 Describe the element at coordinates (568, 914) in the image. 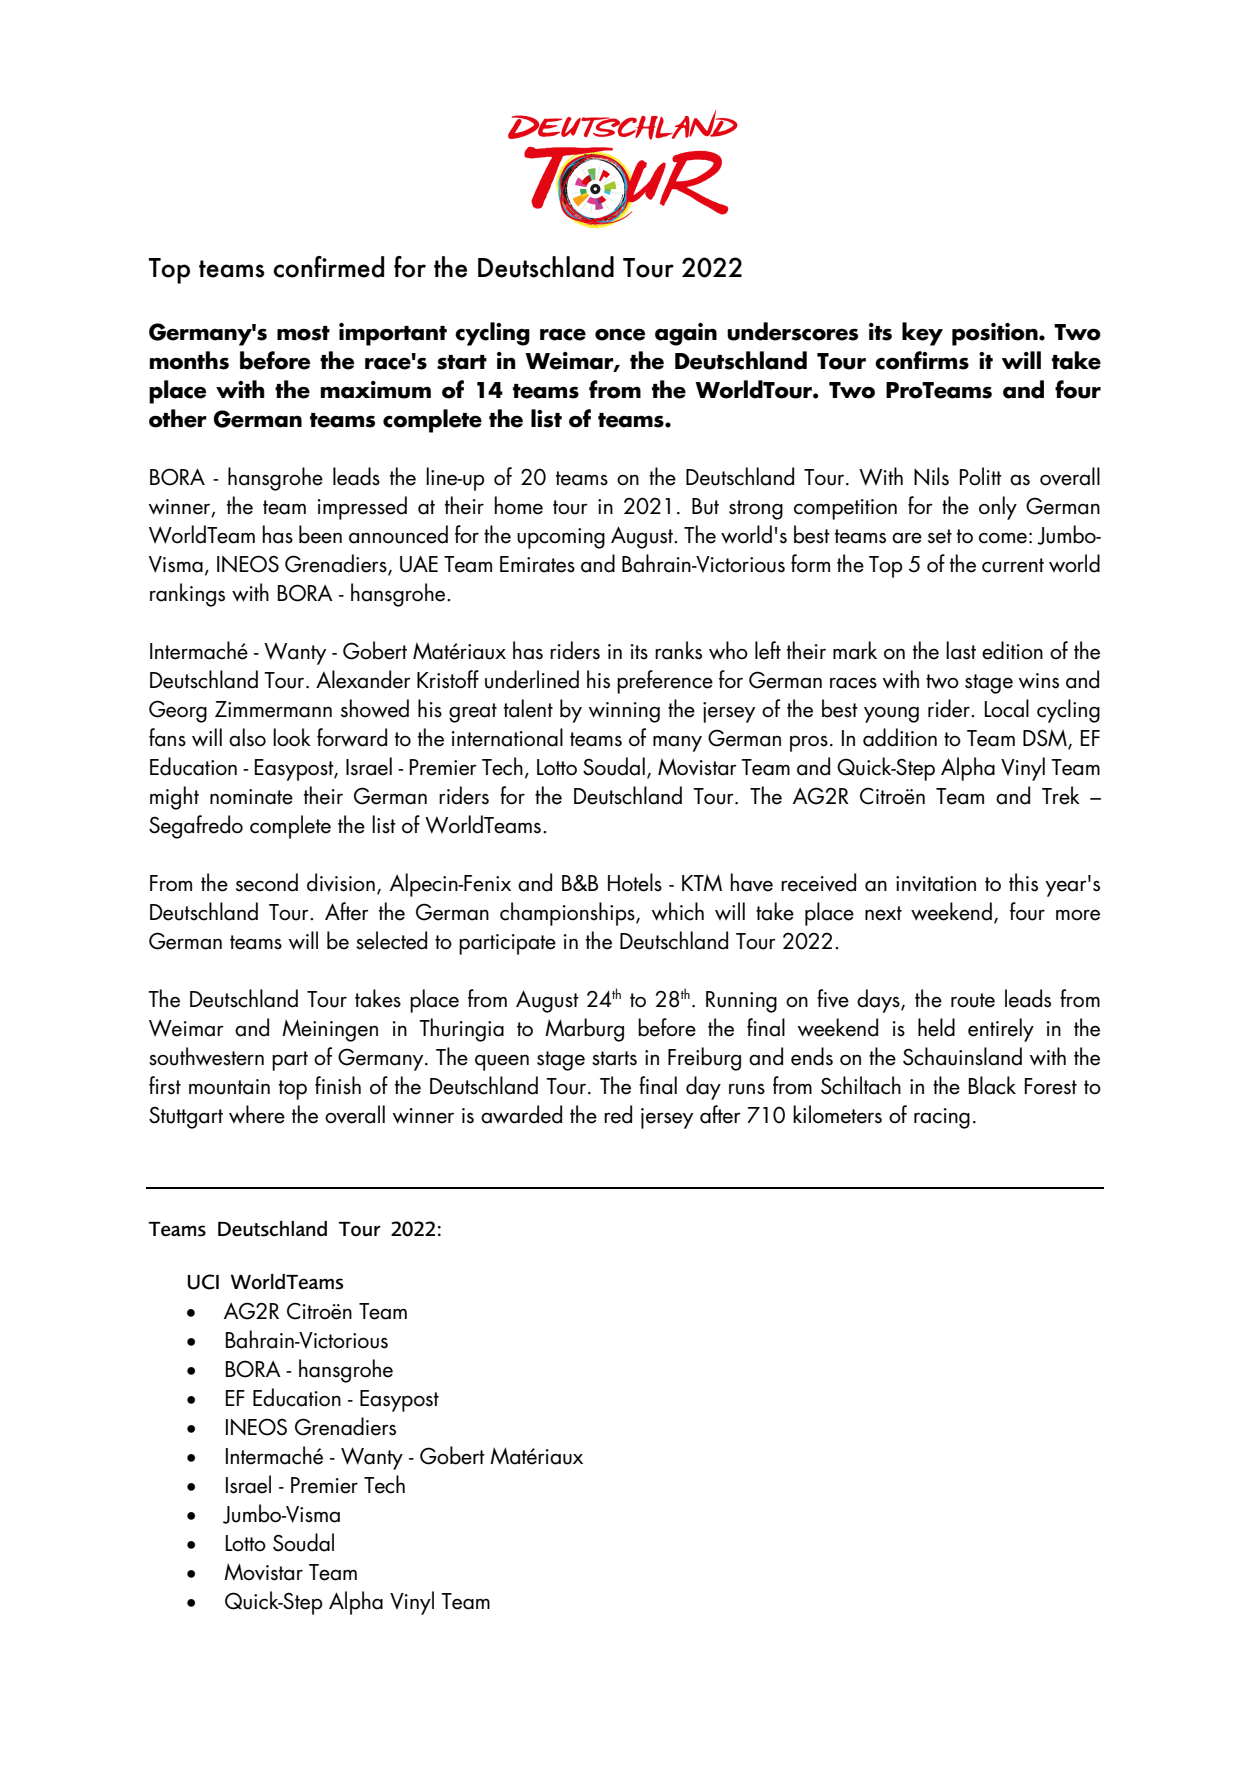

I see `championships` at that location.
